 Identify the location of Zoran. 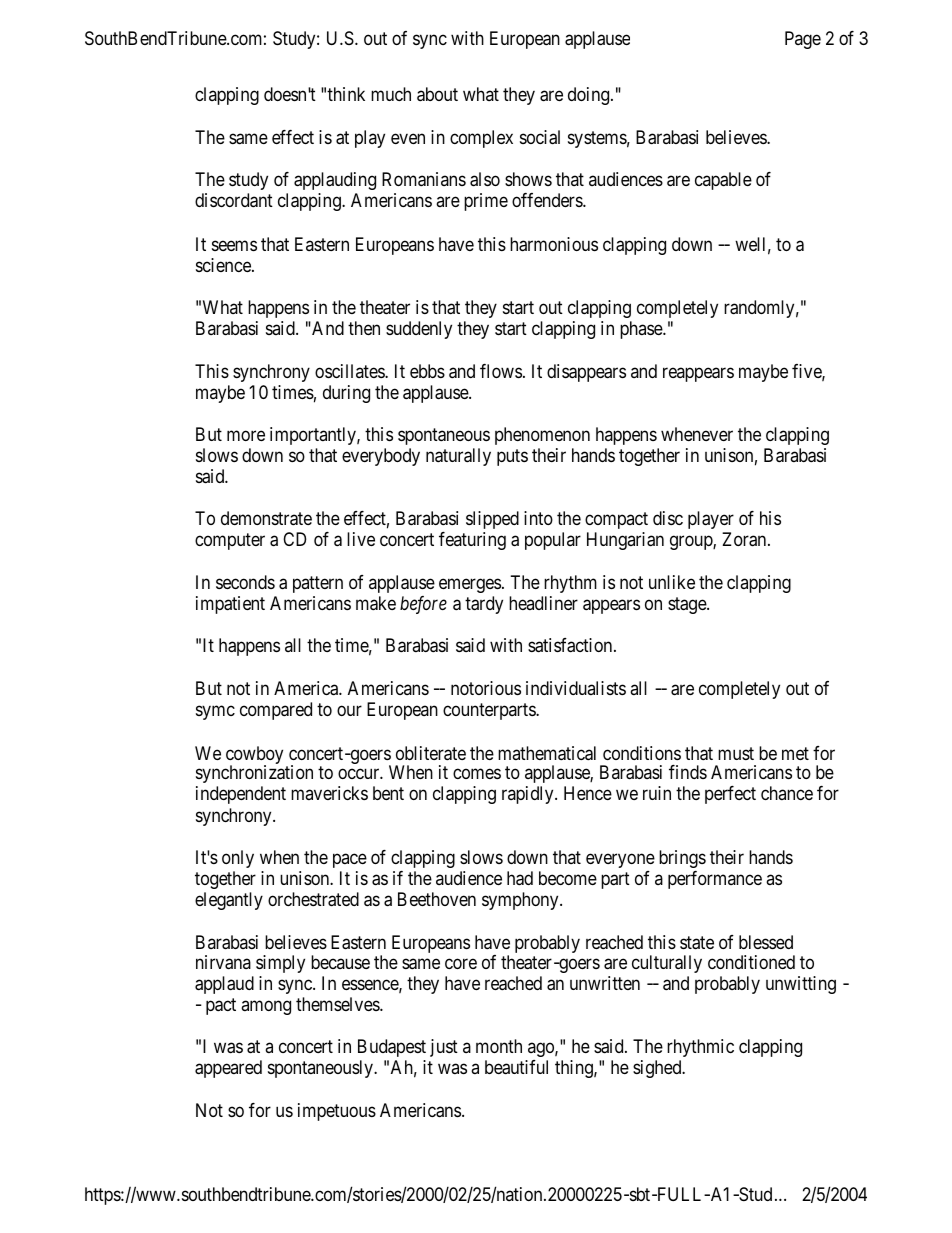
(745, 539).
